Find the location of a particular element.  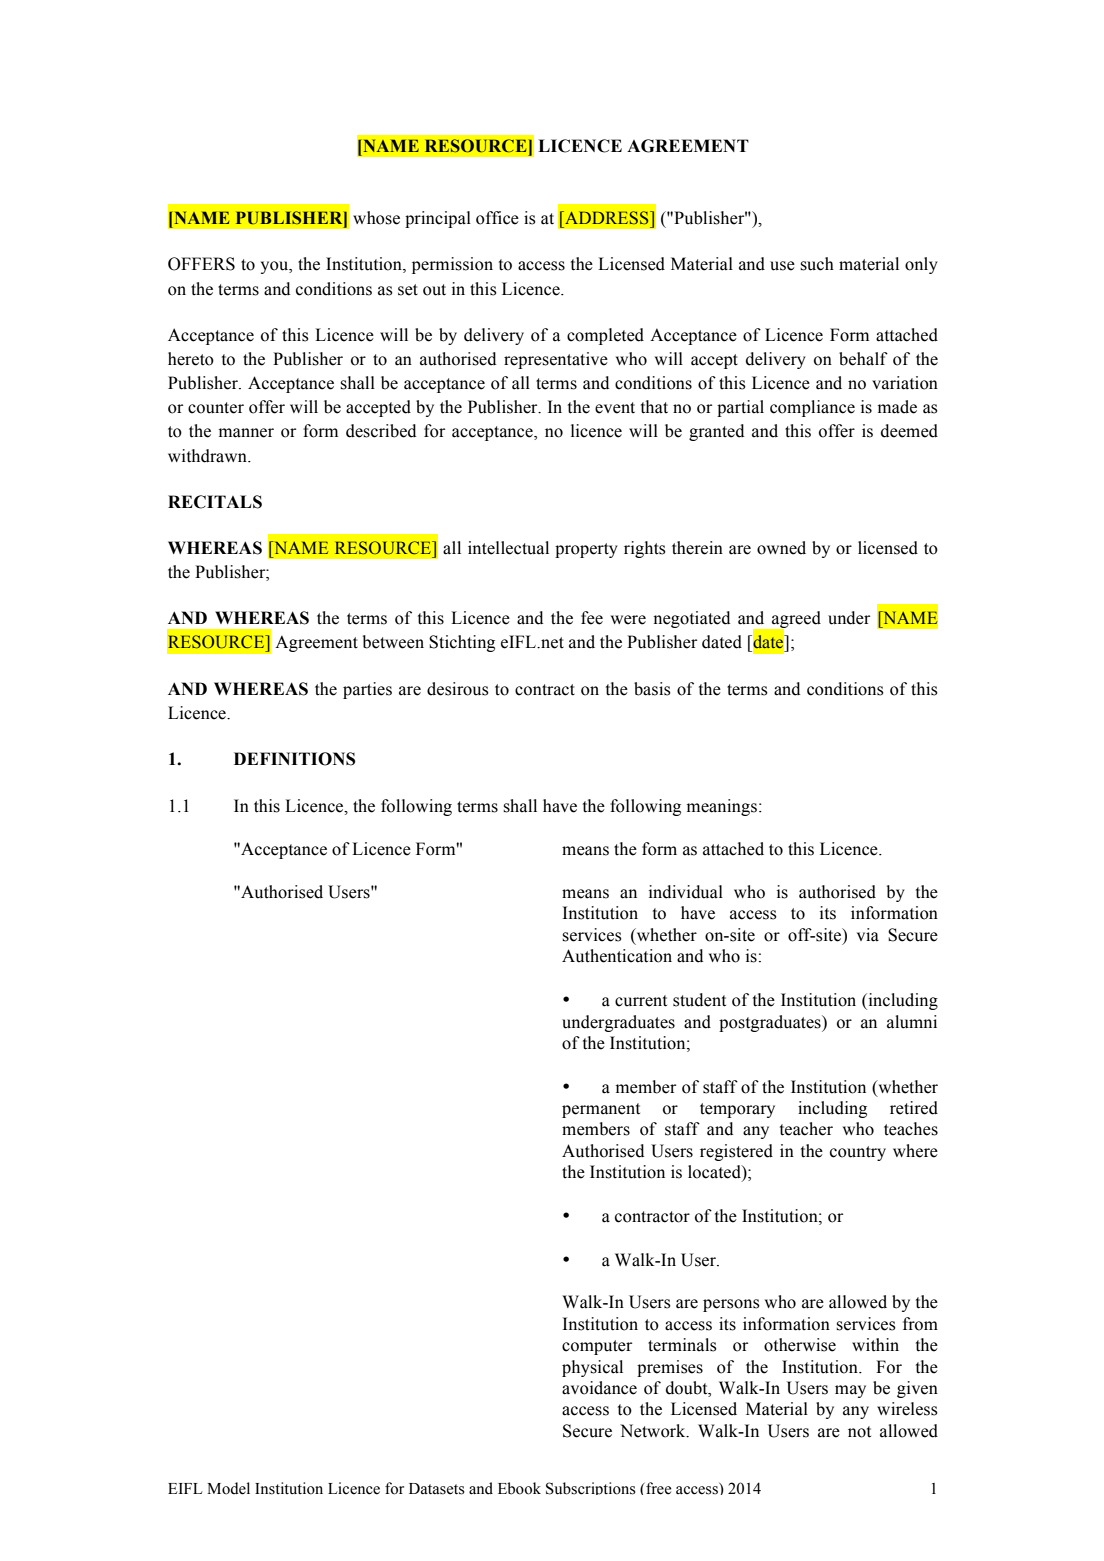

fee is located at coordinates (592, 618).
